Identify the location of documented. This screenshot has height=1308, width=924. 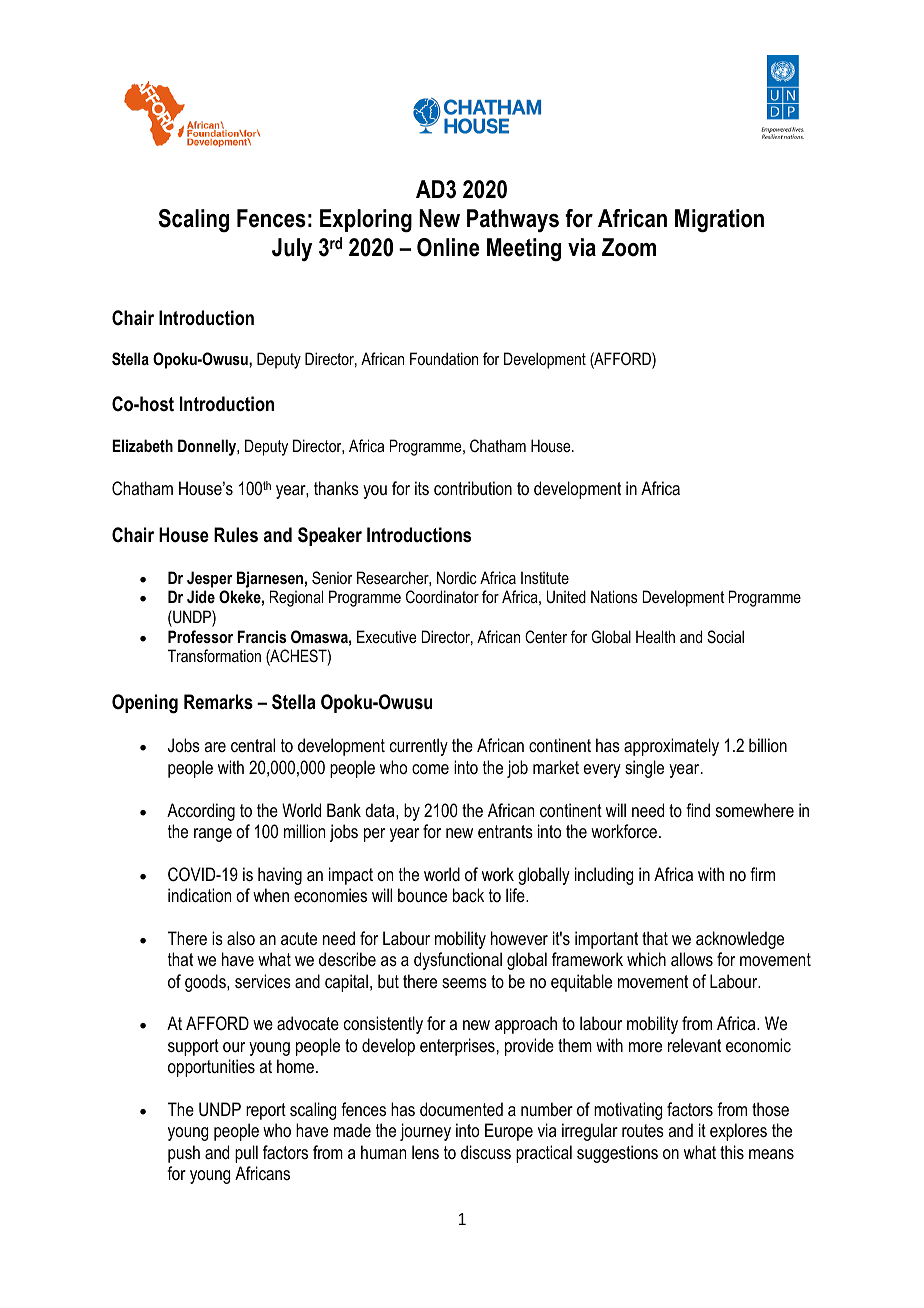
(461, 1109).
